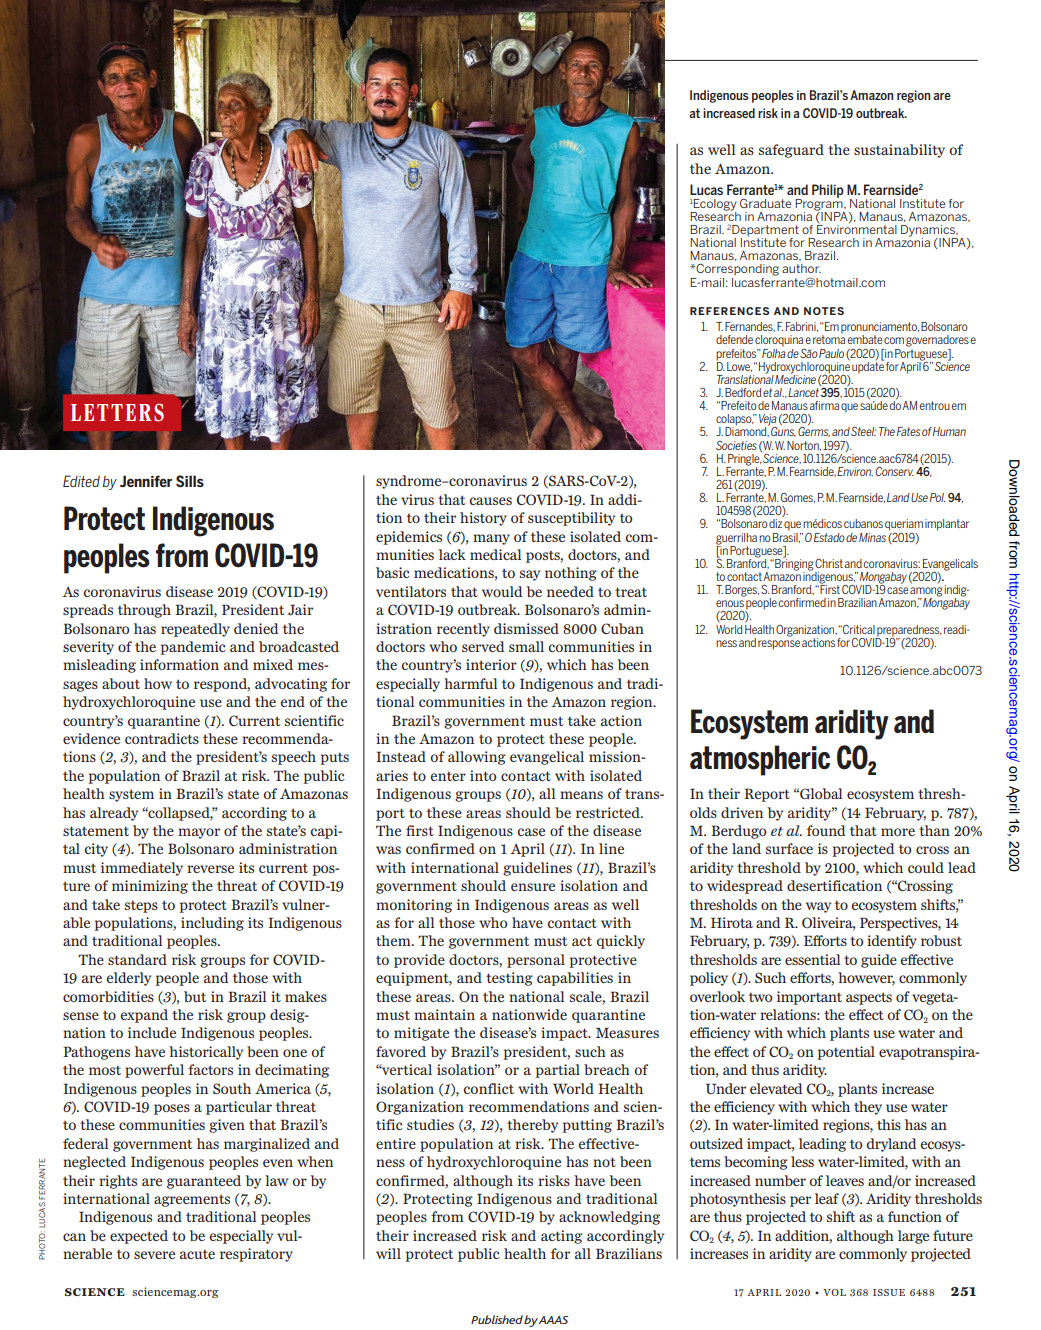 The width and height of the page is (1041, 1330). Describe the element at coordinates (91, 738) in the page. I see `evidence` at that location.
